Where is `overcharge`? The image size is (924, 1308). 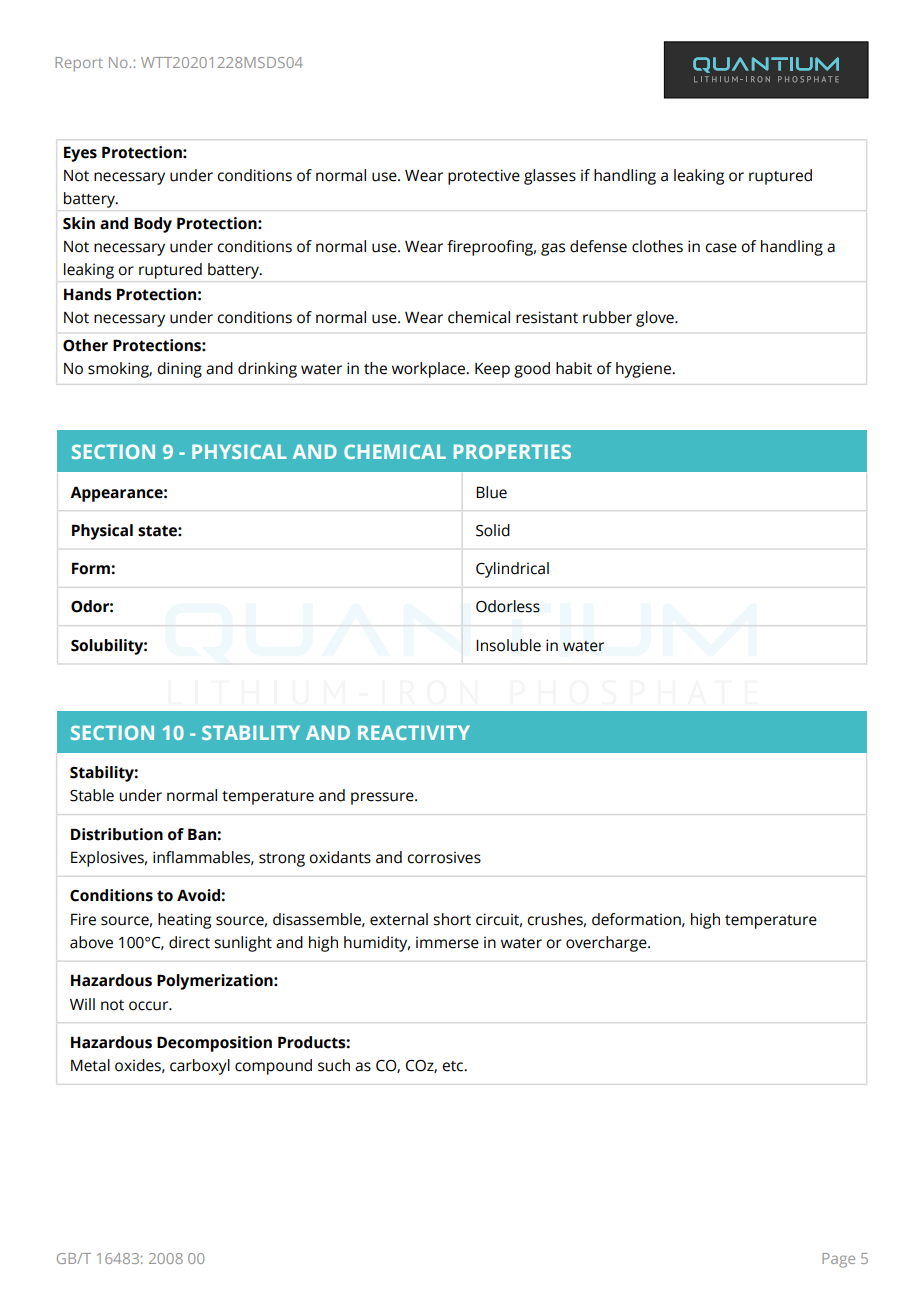 overcharge is located at coordinates (607, 944).
